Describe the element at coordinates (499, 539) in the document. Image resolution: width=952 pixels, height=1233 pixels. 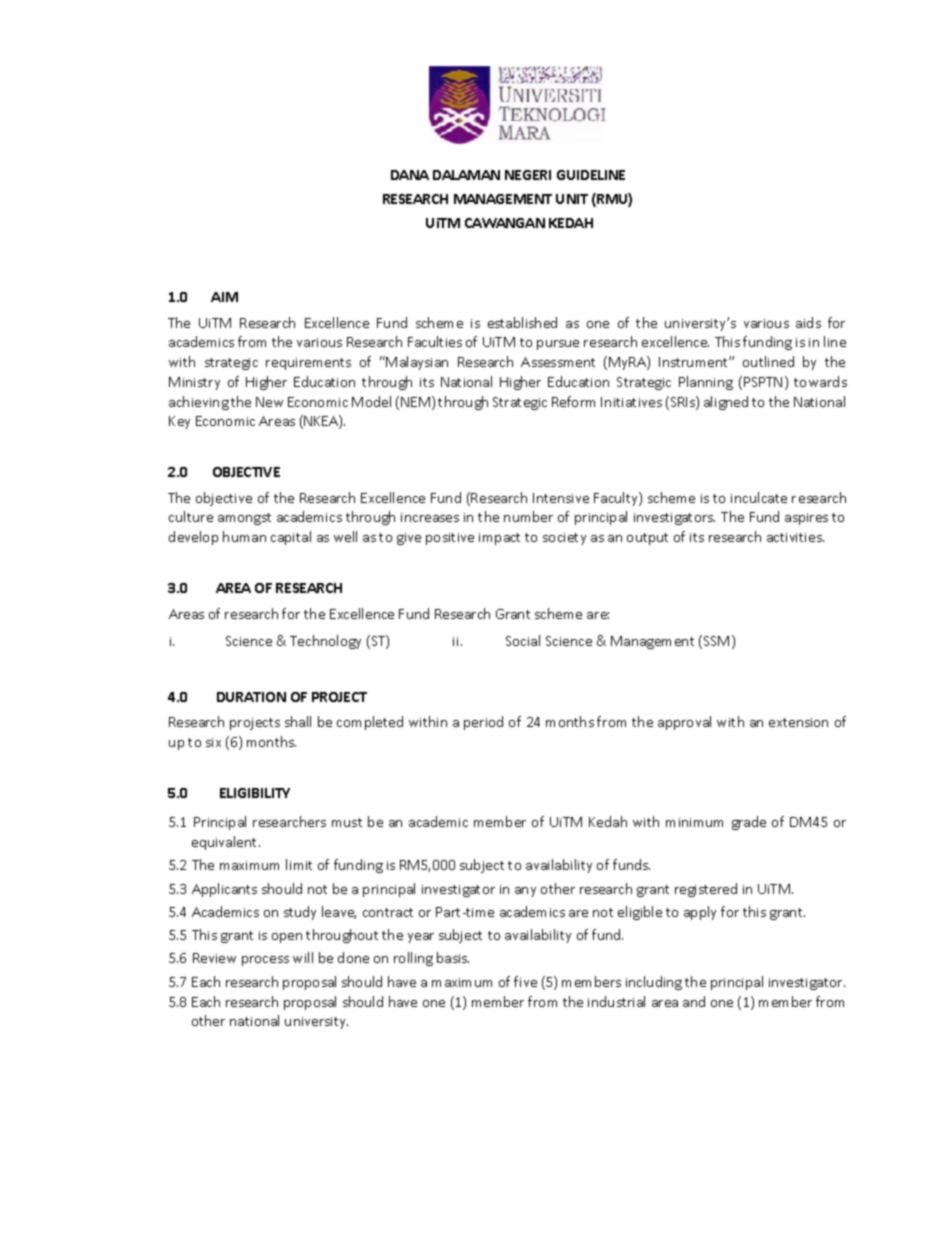
I see `impact` at that location.
